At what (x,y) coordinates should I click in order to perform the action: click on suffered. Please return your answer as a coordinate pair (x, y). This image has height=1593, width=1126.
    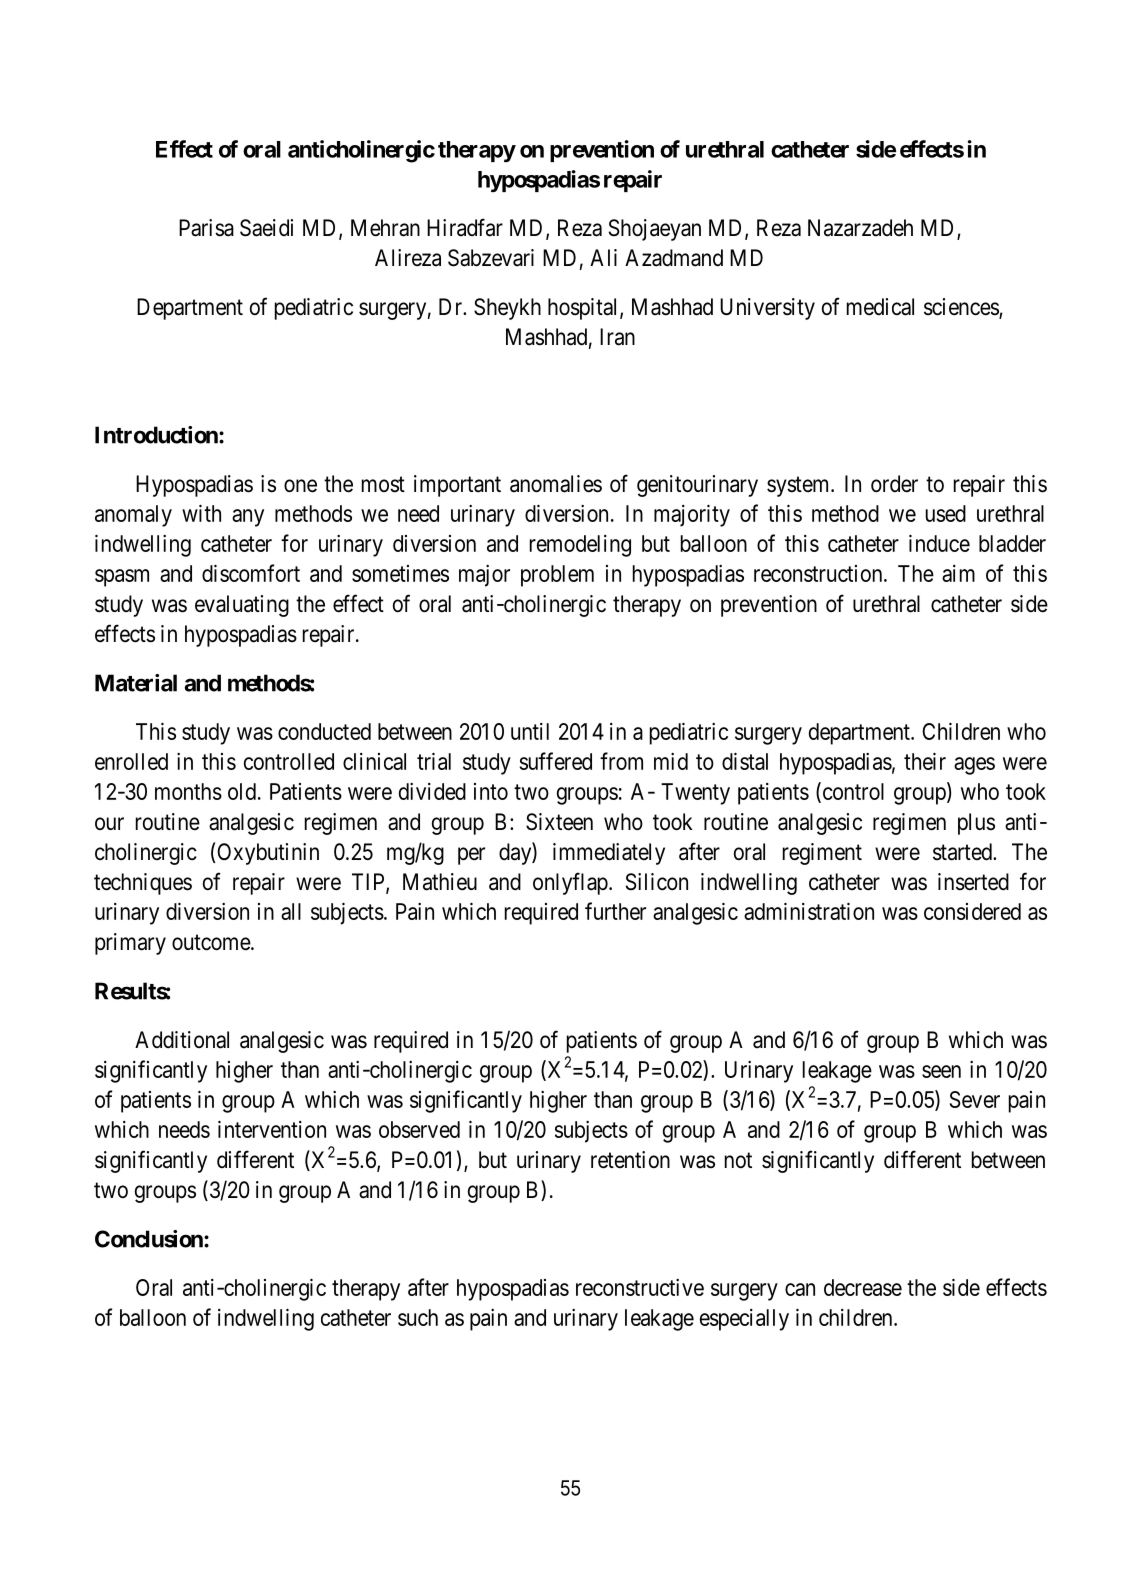
    Looking at the image, I should click on (556, 761).
